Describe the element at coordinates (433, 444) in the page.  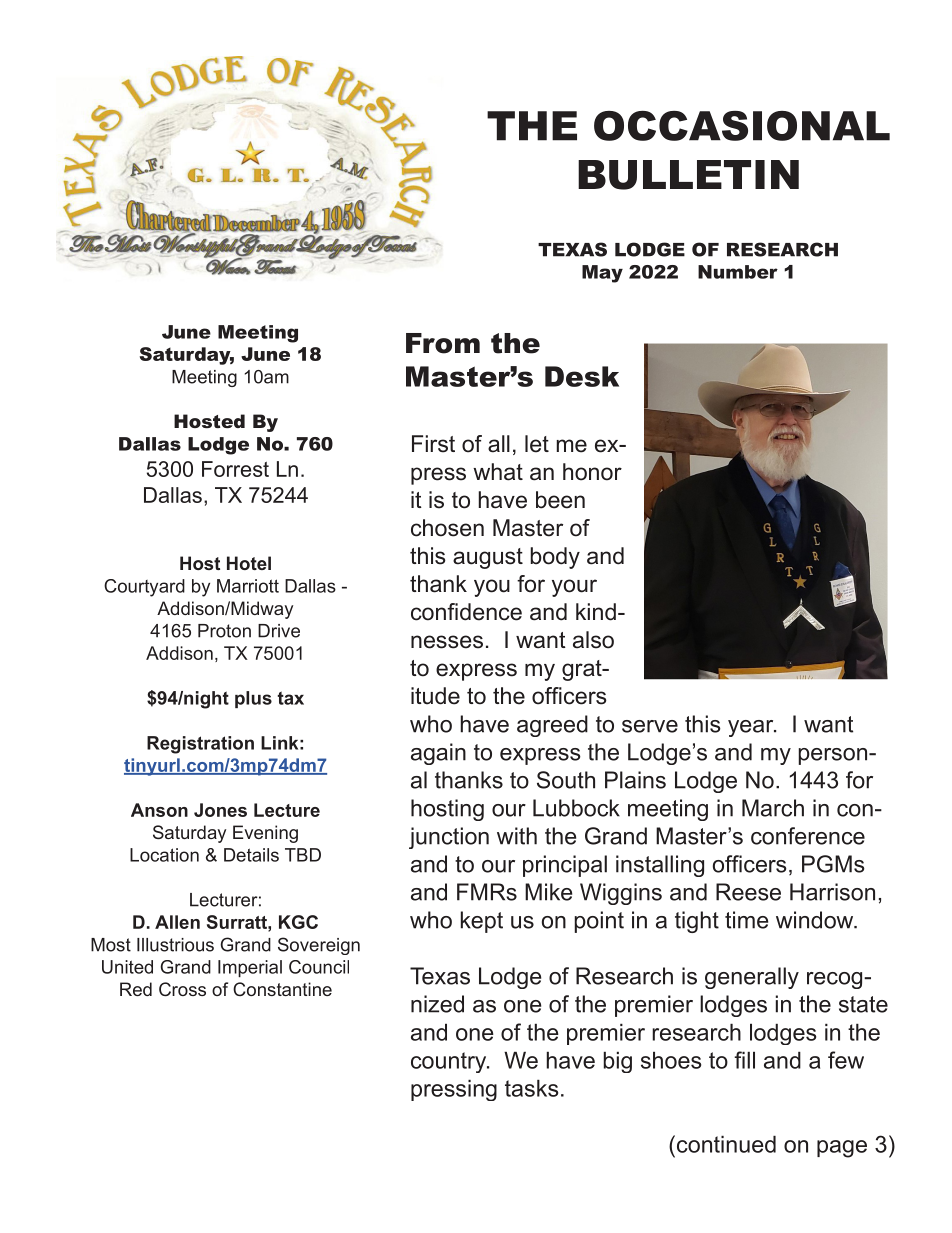
I see `First` at that location.
